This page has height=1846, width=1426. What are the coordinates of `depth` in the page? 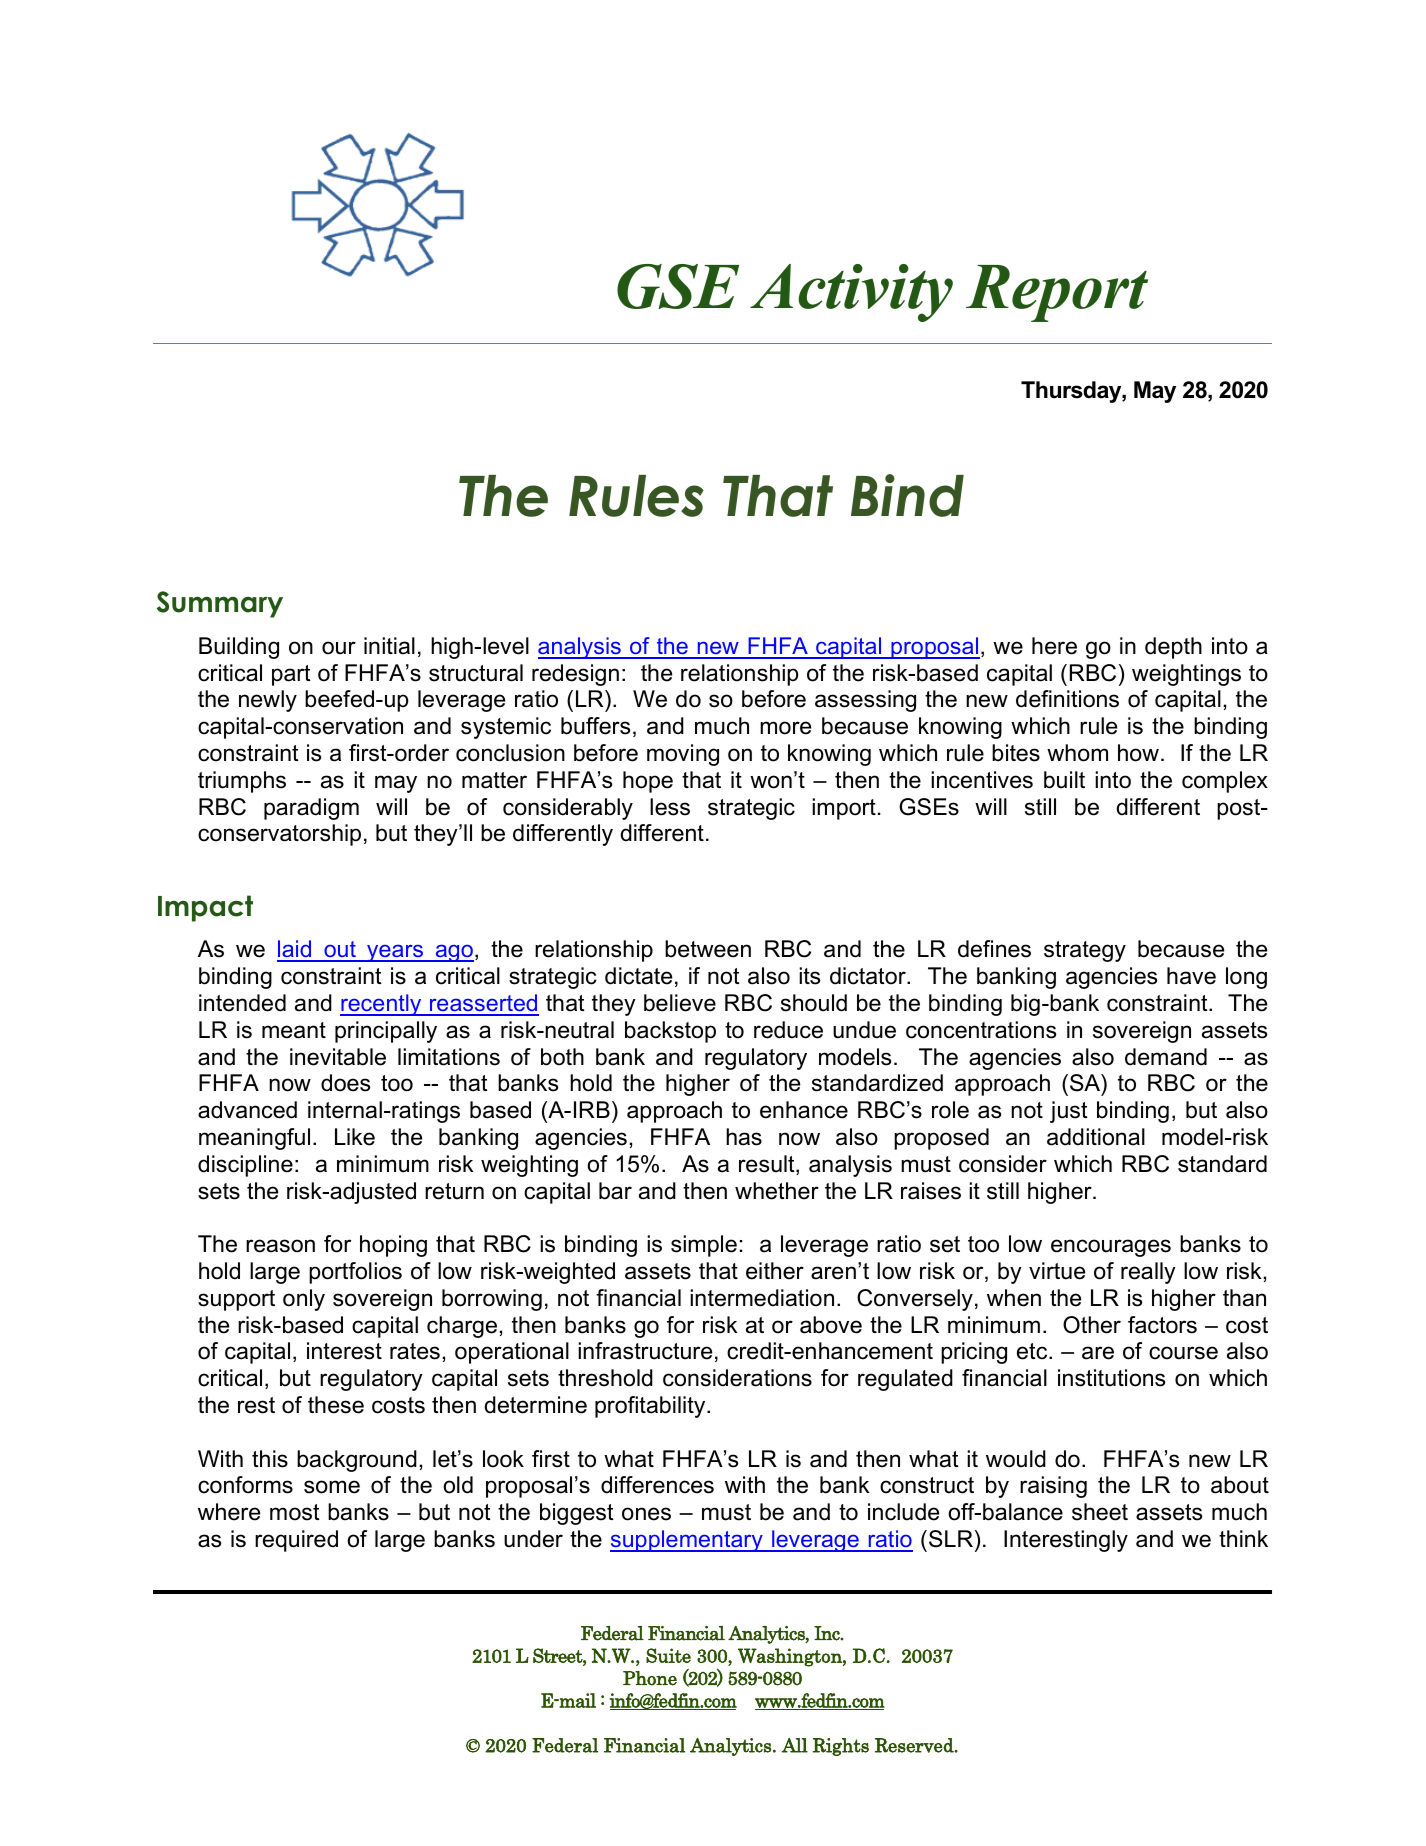 It's located at (1173, 648).
